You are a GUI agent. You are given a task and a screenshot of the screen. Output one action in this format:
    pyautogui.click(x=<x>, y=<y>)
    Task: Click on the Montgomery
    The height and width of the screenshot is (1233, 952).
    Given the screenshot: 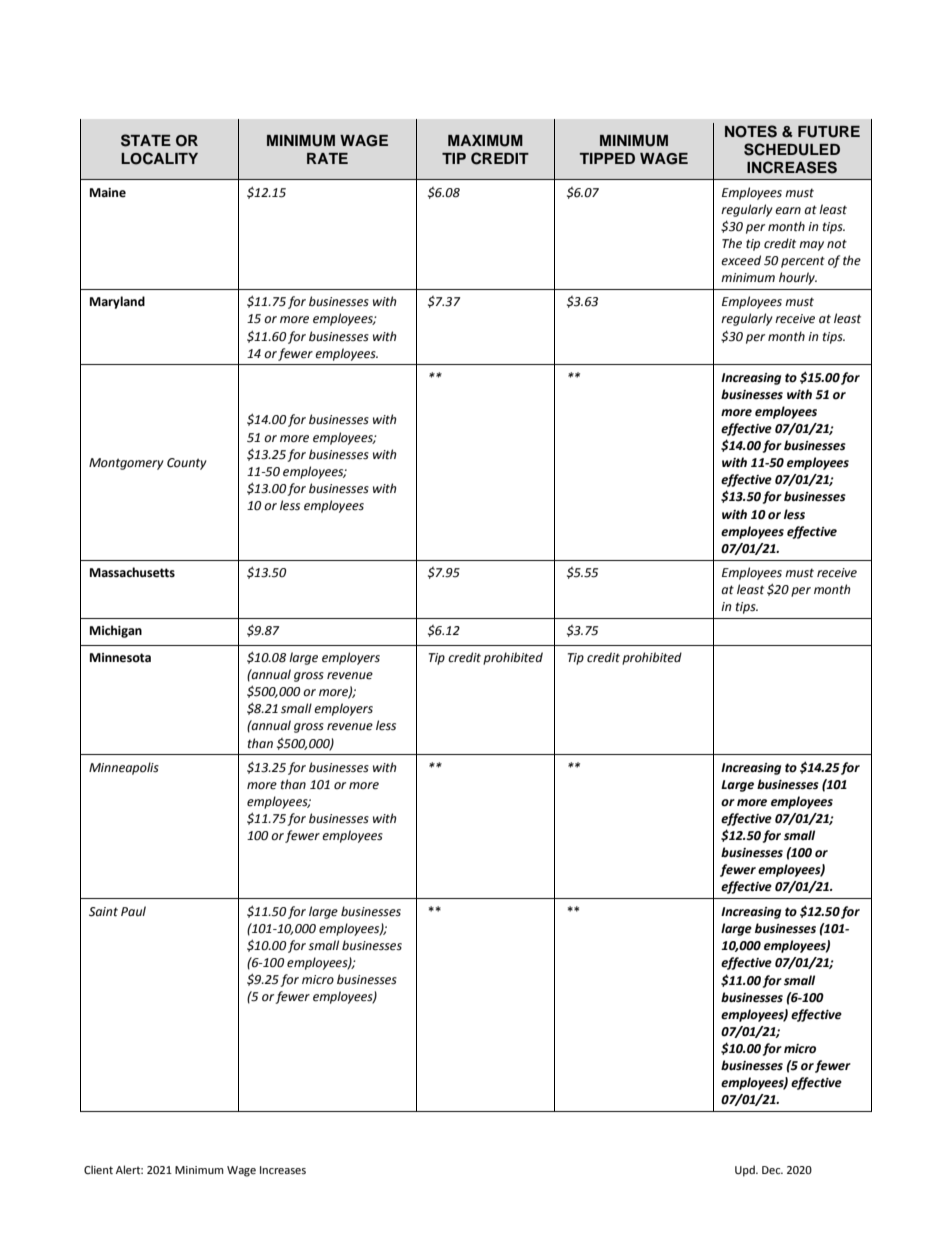 What is the action you would take?
    pyautogui.click(x=126, y=464)
